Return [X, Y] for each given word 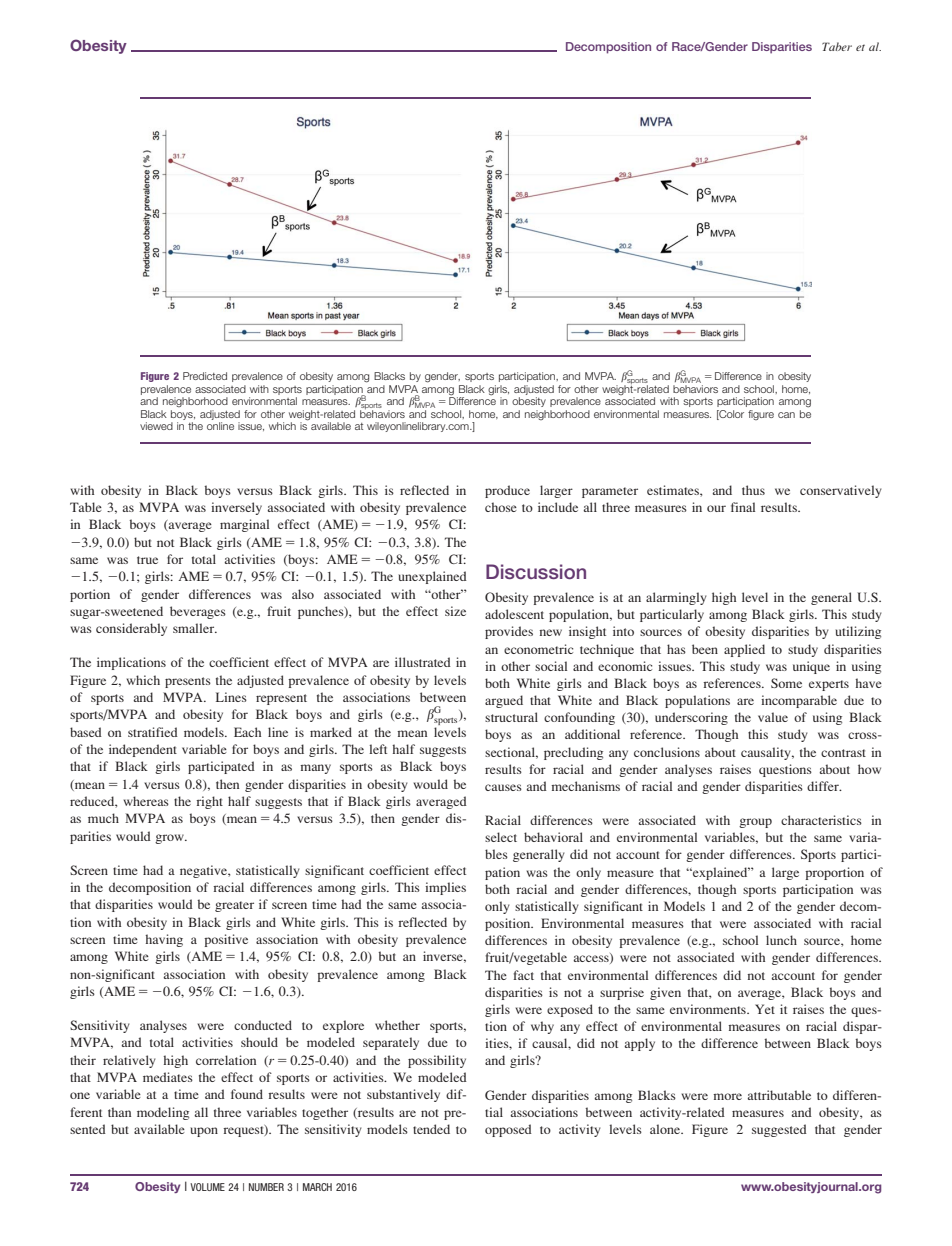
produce [507, 491]
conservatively [841, 491]
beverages [198, 612]
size [455, 611]
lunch [781, 940]
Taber [837, 46]
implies [445, 888]
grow [170, 839]
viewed [156, 426]
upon [204, 1132]
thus [753, 490]
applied [744, 650]
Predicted [205, 376]
